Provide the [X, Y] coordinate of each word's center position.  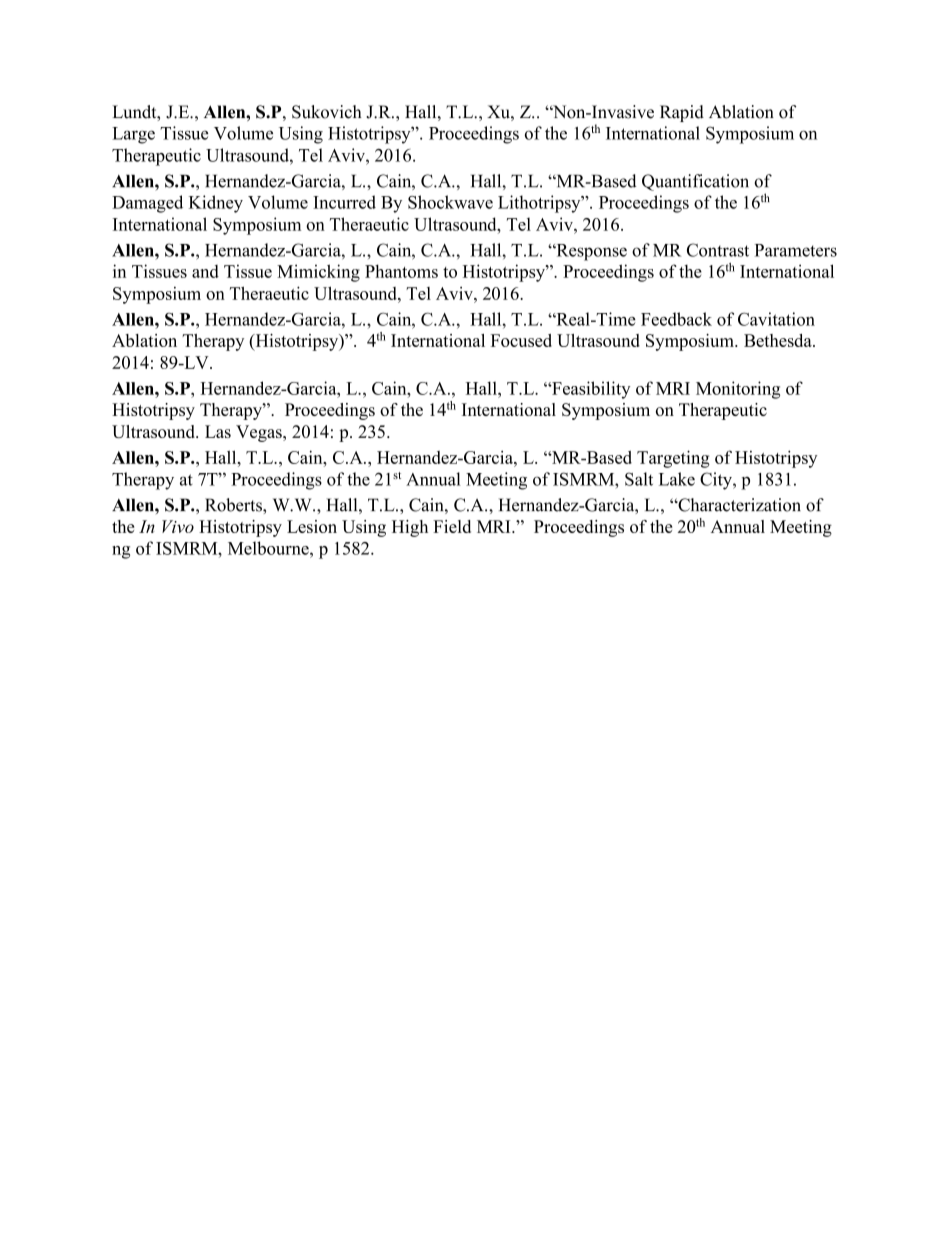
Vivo [178, 526]
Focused [521, 340]
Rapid [682, 113]
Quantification [695, 182]
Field [452, 526]
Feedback [676, 319]
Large [133, 135]
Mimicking [318, 273]
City [717, 481]
